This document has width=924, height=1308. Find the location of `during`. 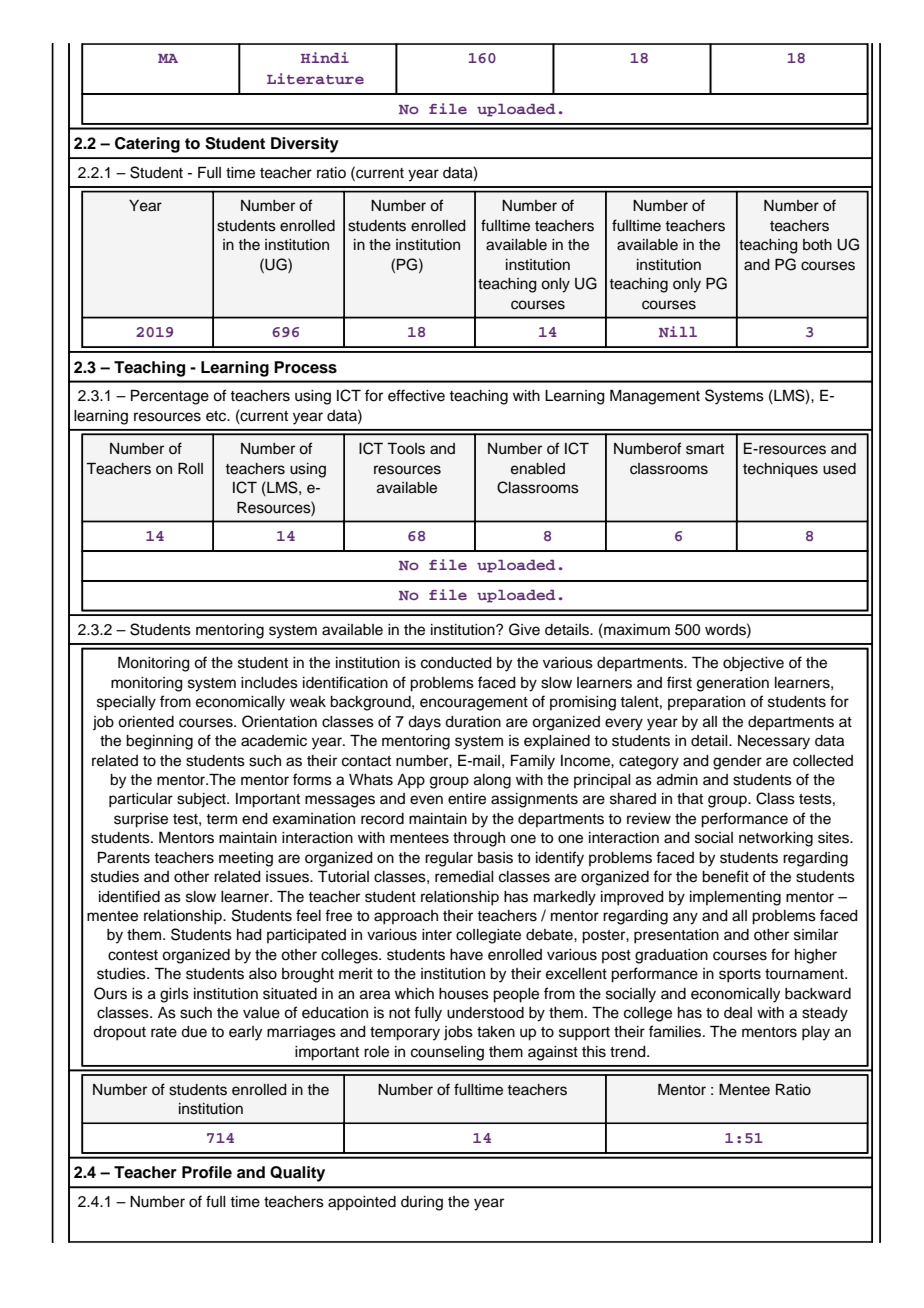

during is located at coordinates (422, 1203).
